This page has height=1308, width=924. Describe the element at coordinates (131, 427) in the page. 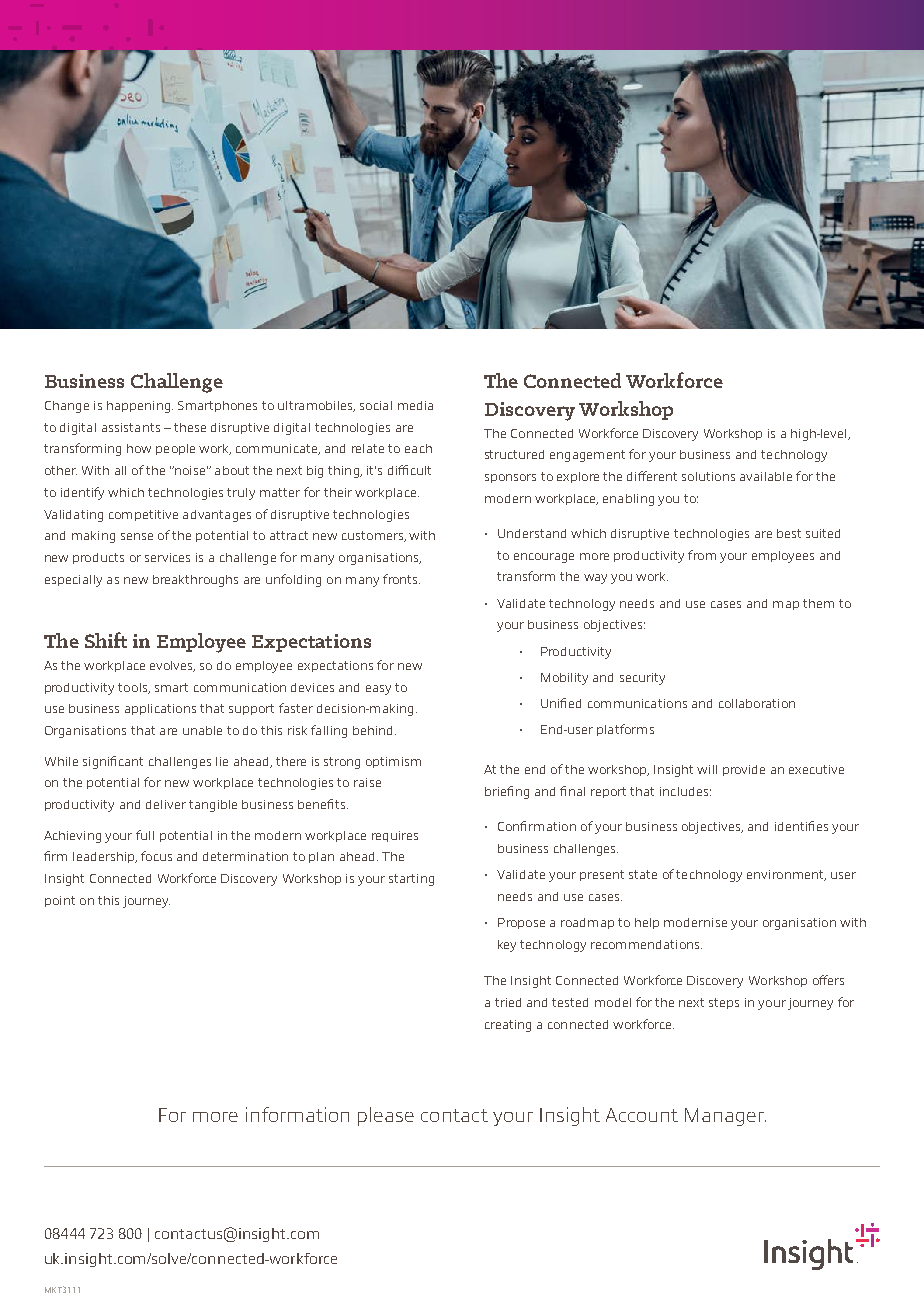

I see `assistants` at that location.
